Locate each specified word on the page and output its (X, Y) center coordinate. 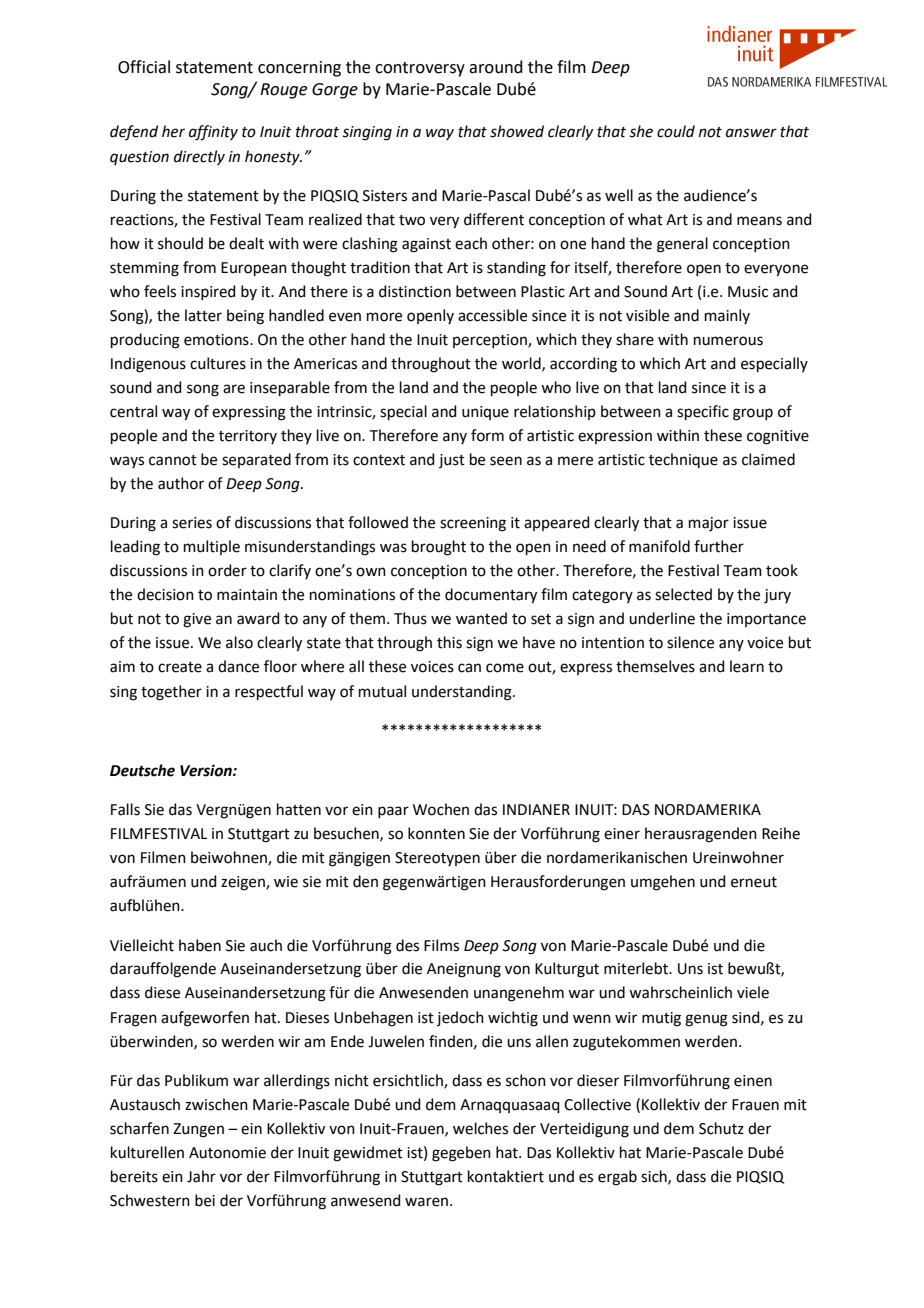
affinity (213, 133)
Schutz (721, 1128)
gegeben (461, 1154)
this (449, 642)
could (676, 131)
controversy (420, 69)
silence (690, 642)
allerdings (297, 1082)
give (197, 620)
